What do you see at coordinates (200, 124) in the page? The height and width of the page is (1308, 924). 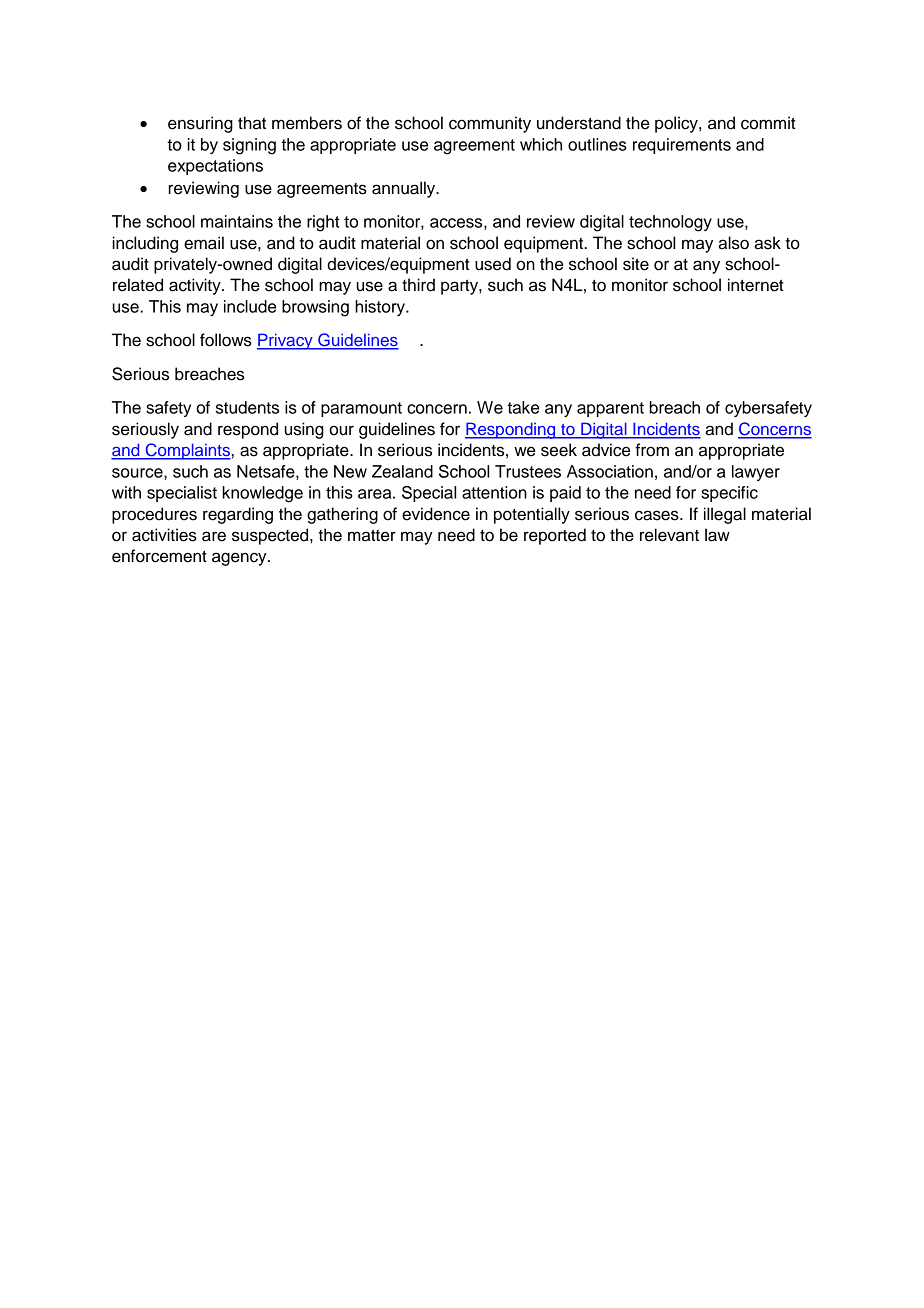 I see `ensuring` at bounding box center [200, 124].
